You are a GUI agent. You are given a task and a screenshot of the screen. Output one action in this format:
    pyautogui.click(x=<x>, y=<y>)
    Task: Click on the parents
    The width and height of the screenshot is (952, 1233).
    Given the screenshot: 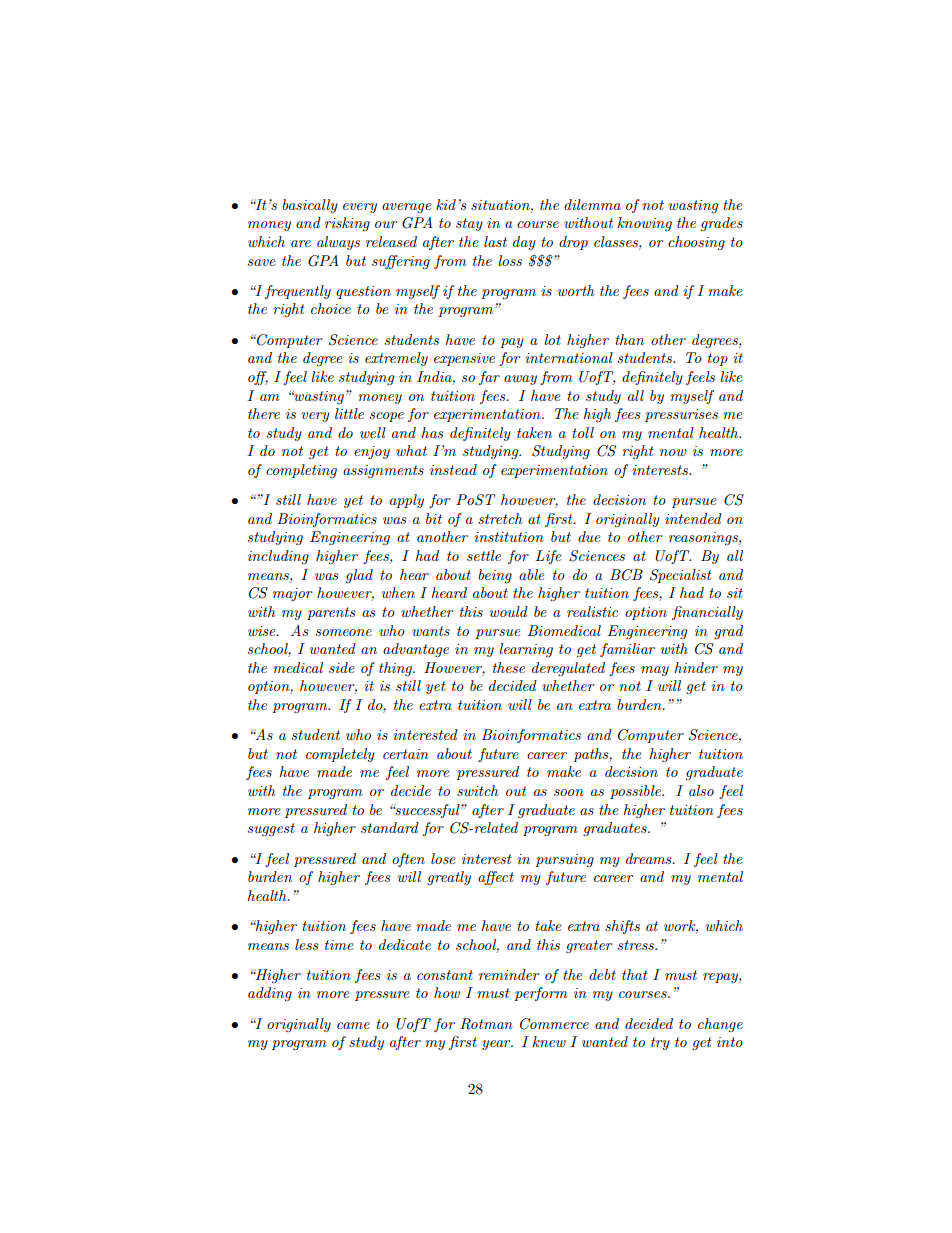 What is the action you would take?
    pyautogui.click(x=331, y=613)
